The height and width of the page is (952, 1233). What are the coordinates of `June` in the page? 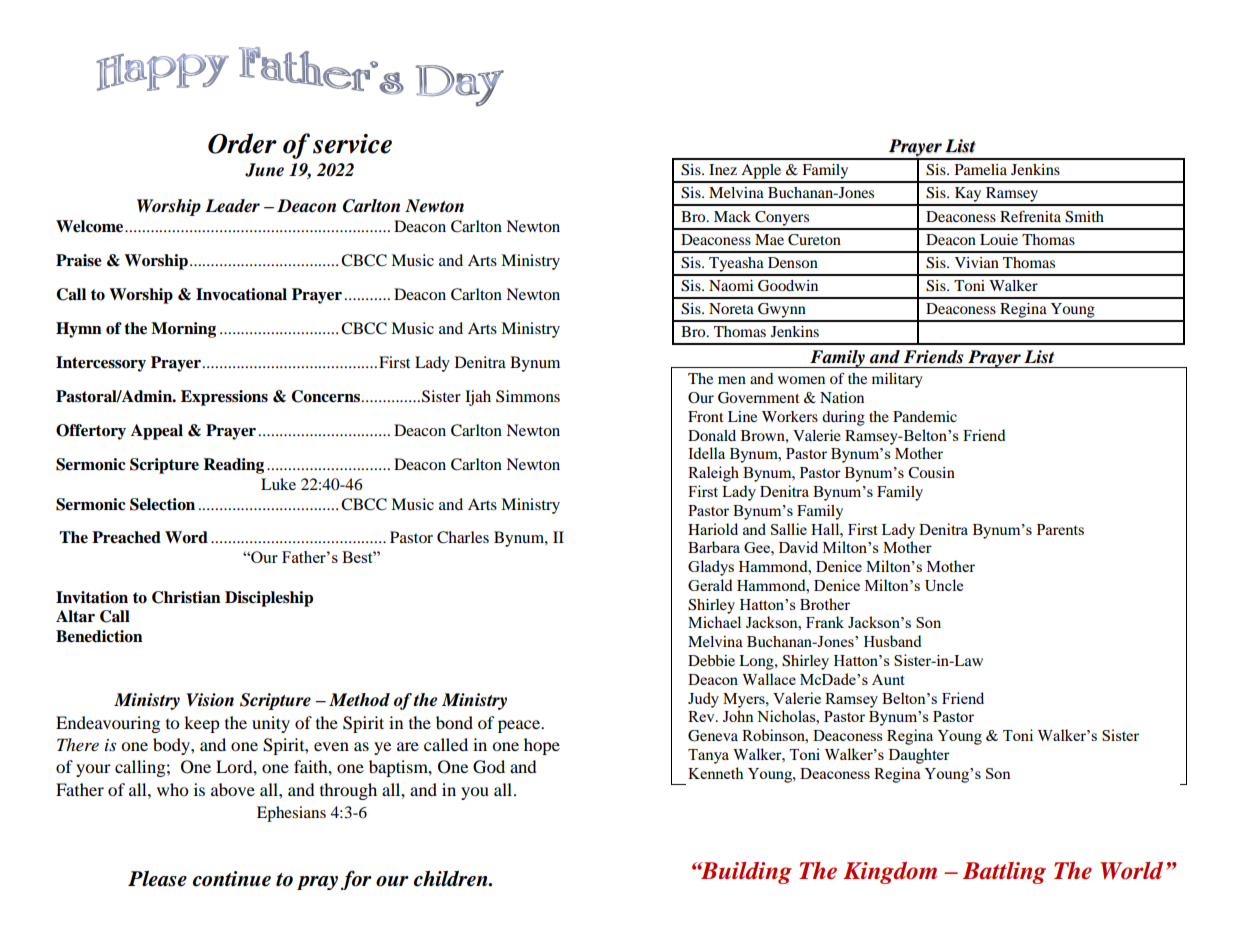 It's located at (264, 170).
